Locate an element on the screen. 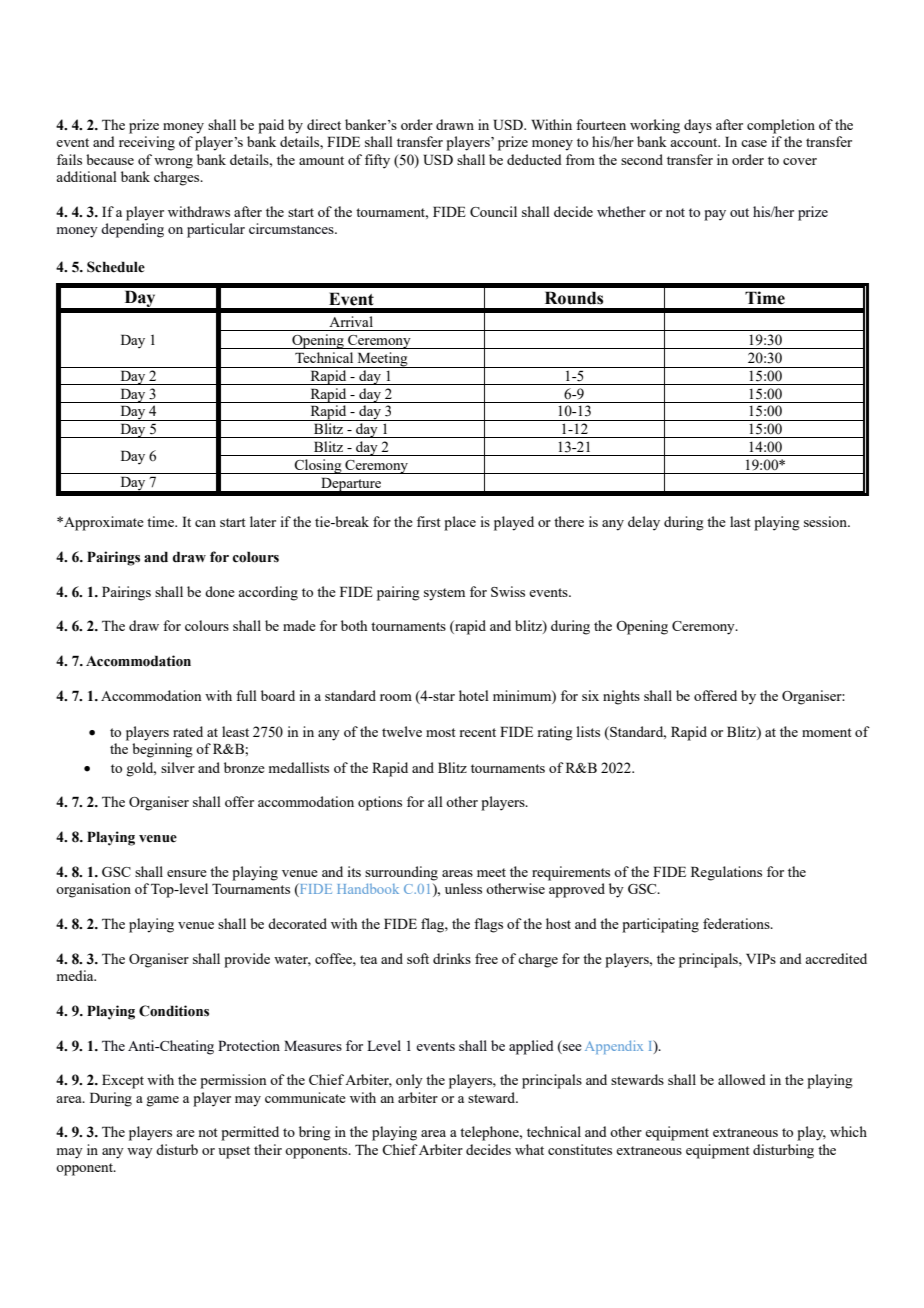  only is located at coordinates (409, 1081).
